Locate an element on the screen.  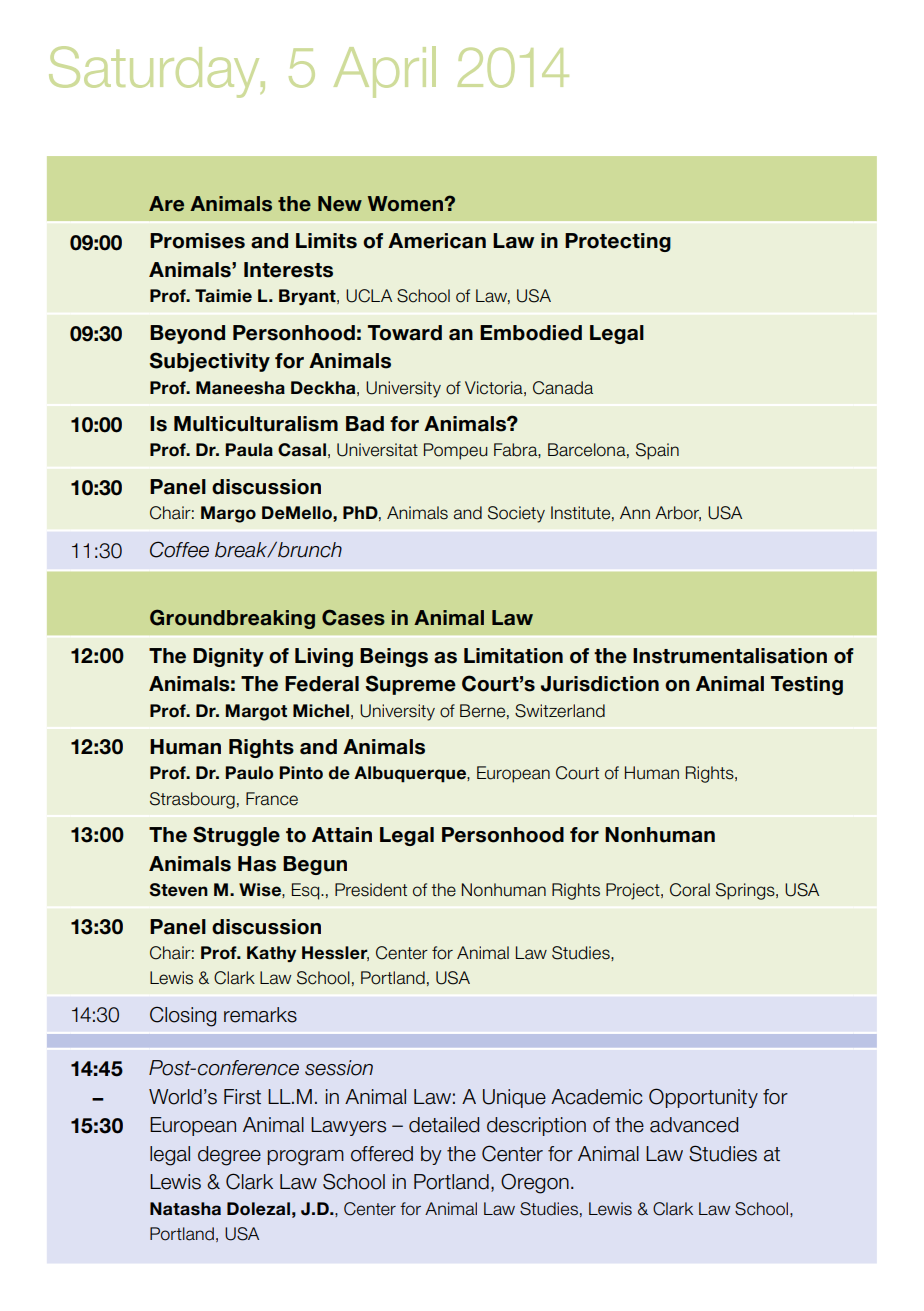
advanced is located at coordinates (694, 1125).
